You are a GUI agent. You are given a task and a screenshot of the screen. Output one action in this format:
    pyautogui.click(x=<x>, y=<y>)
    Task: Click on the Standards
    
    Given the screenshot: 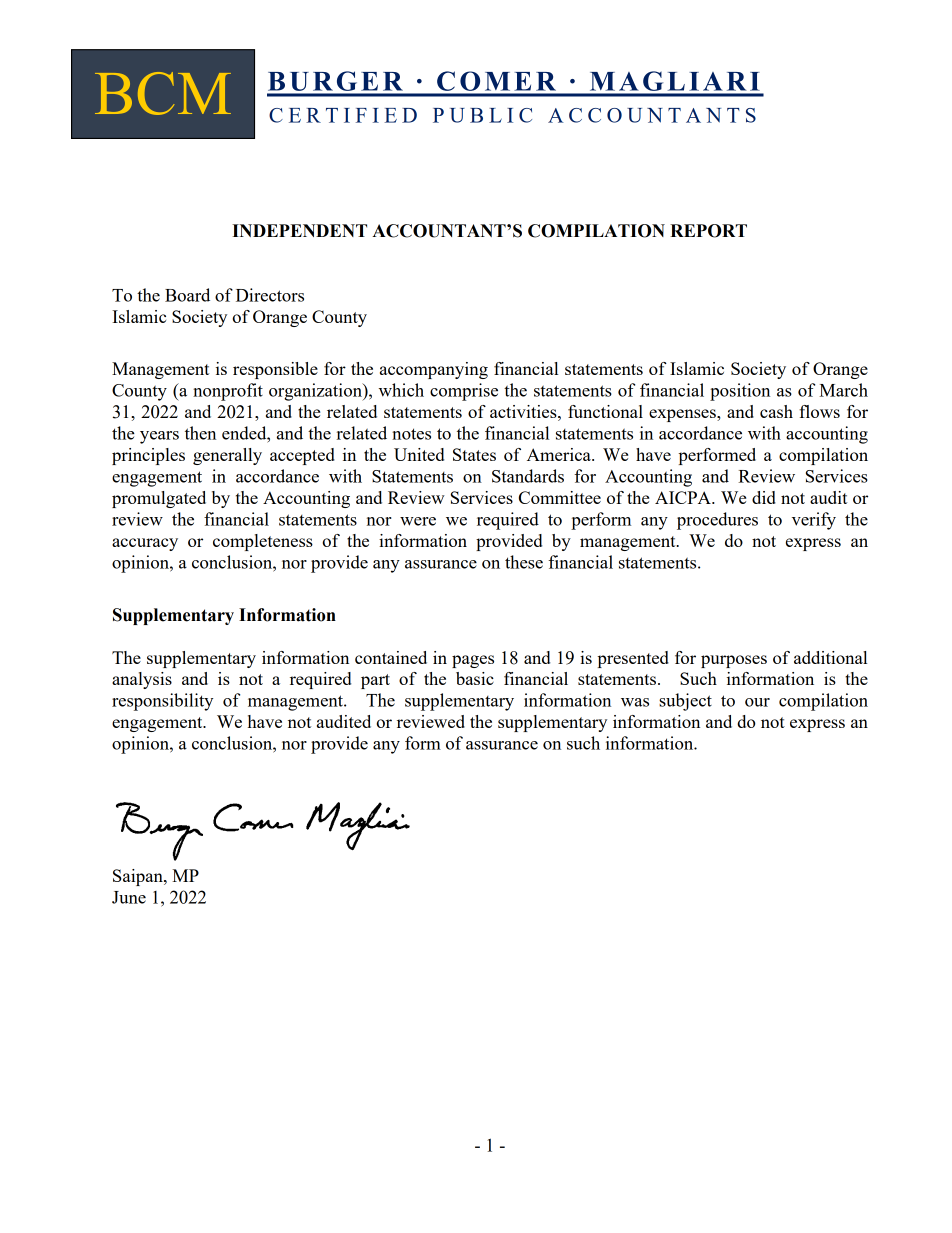 What is the action you would take?
    pyautogui.click(x=528, y=476)
